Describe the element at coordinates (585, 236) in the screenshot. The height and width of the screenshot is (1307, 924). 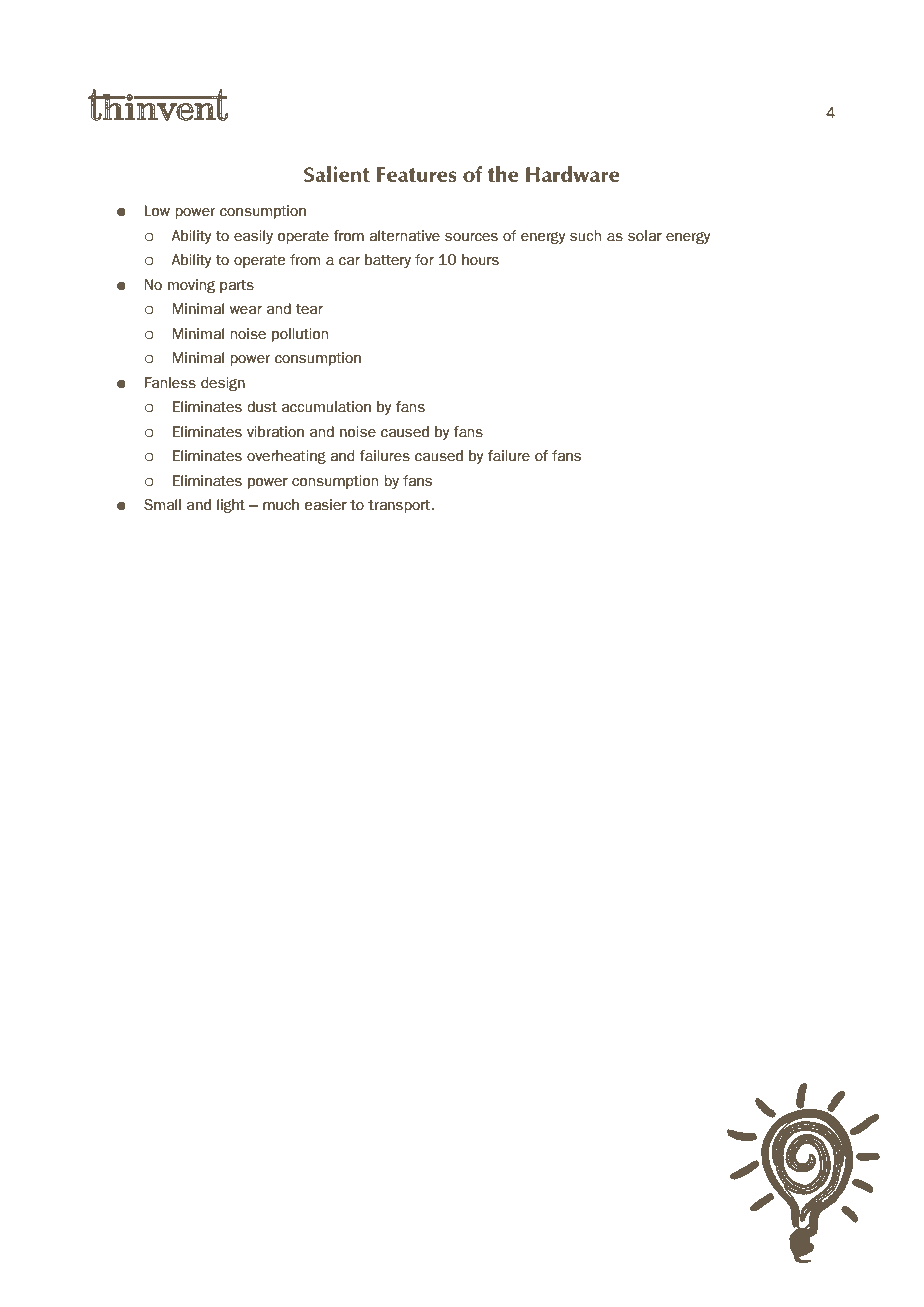
I see `such` at that location.
